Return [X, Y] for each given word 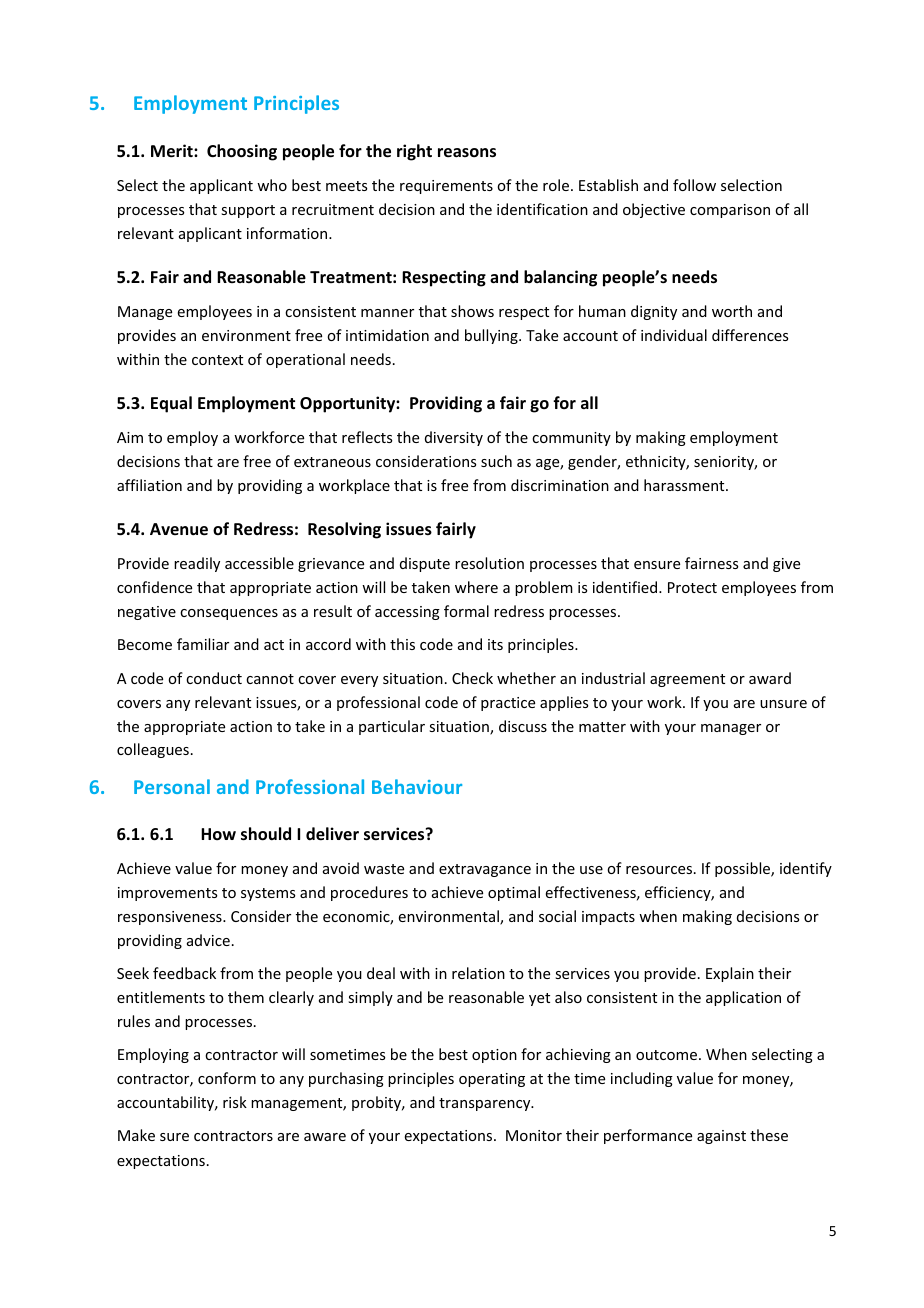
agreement [687, 680]
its [495, 644]
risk [235, 1102]
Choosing [242, 152]
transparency [486, 1104]
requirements [446, 187]
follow [694, 185]
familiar [203, 644]
